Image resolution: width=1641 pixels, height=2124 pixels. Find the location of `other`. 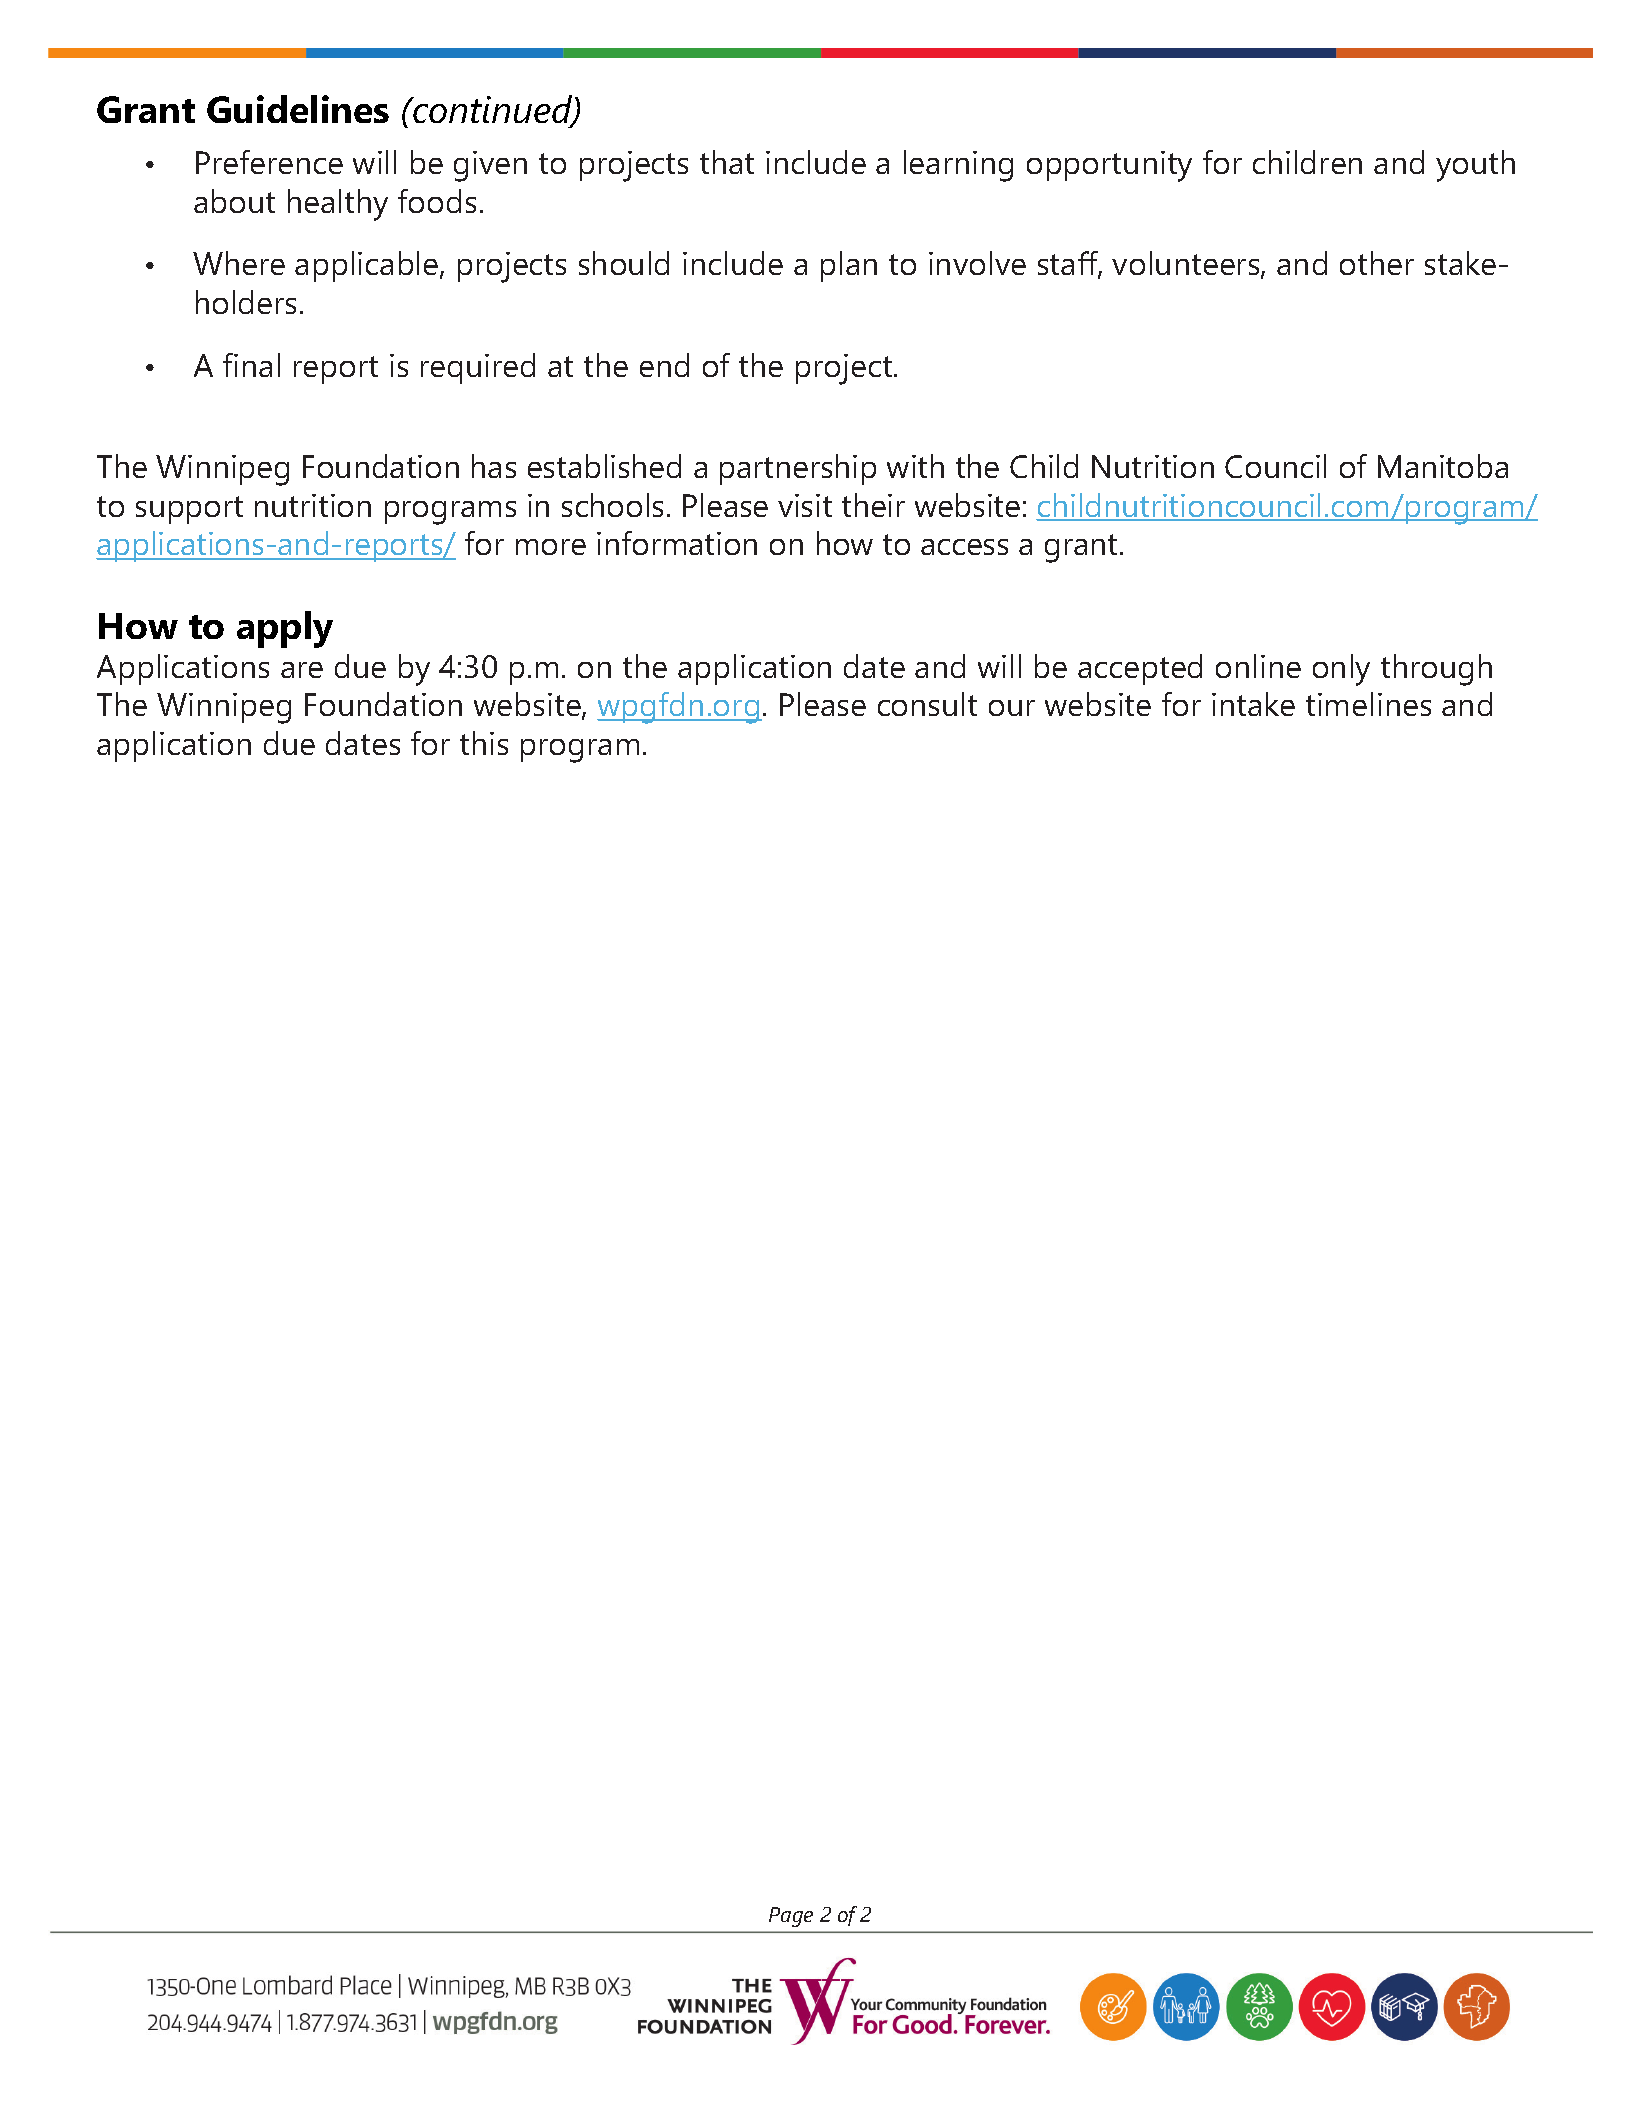

other is located at coordinates (1377, 263).
